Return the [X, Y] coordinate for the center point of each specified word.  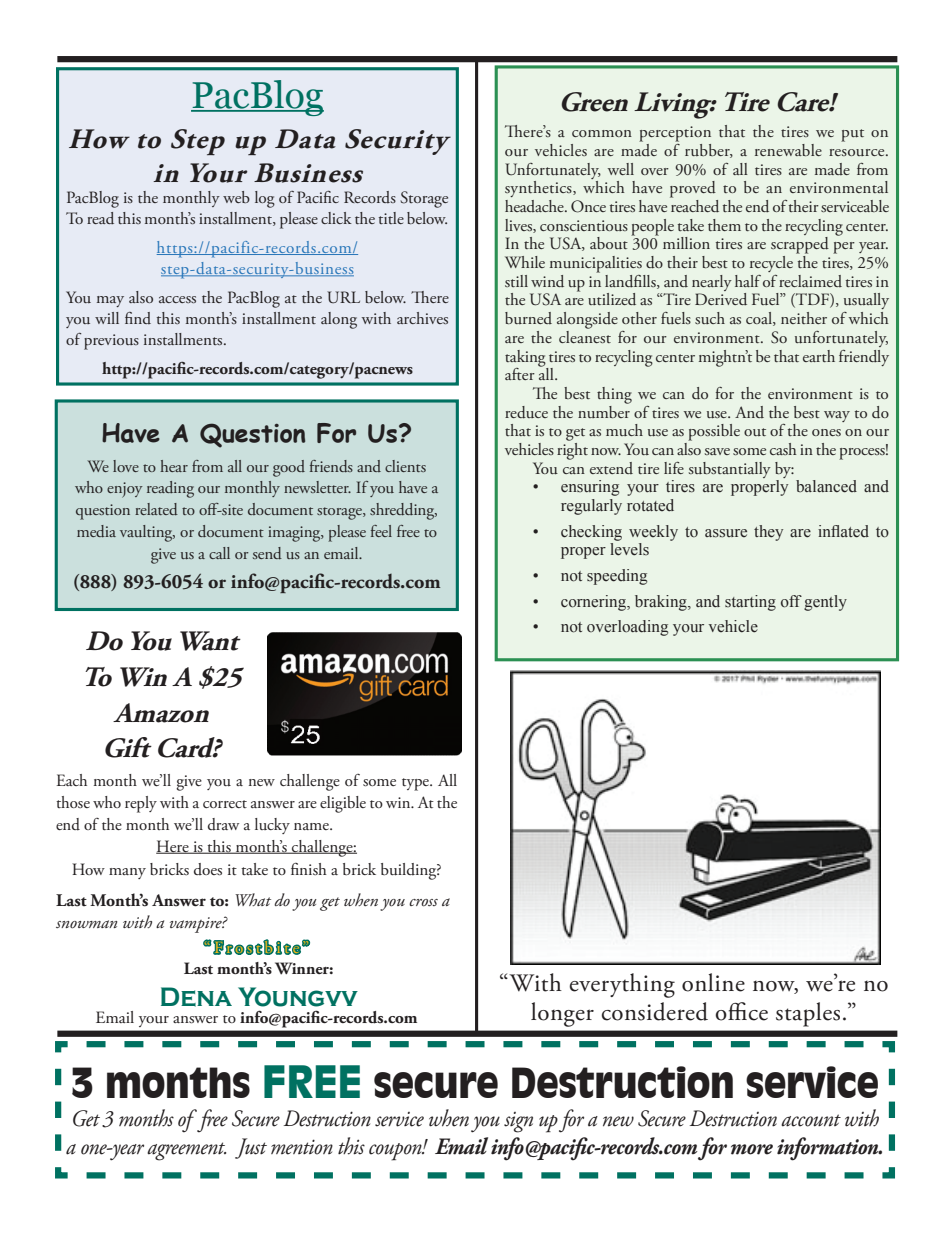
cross [423, 903]
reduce [526, 412]
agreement [186, 1151]
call [219, 553]
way [837, 416]
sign [518, 1122]
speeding [617, 577]
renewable [788, 150]
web [236, 197]
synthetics [539, 189]
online [713, 982]
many [127, 873]
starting [750, 603]
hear [174, 466]
